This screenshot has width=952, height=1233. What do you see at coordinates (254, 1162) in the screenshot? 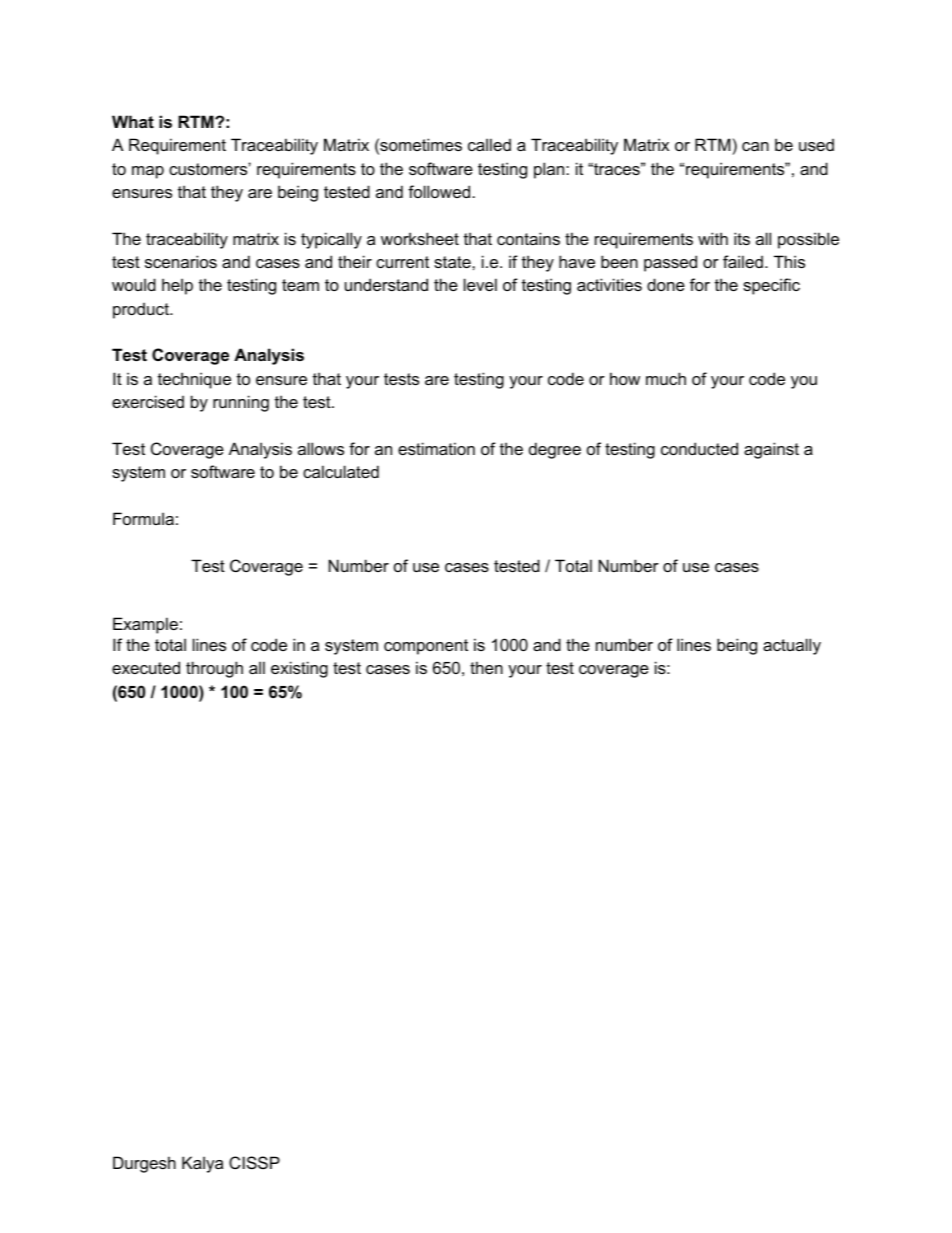
I see `CISSP` at bounding box center [254, 1162].
